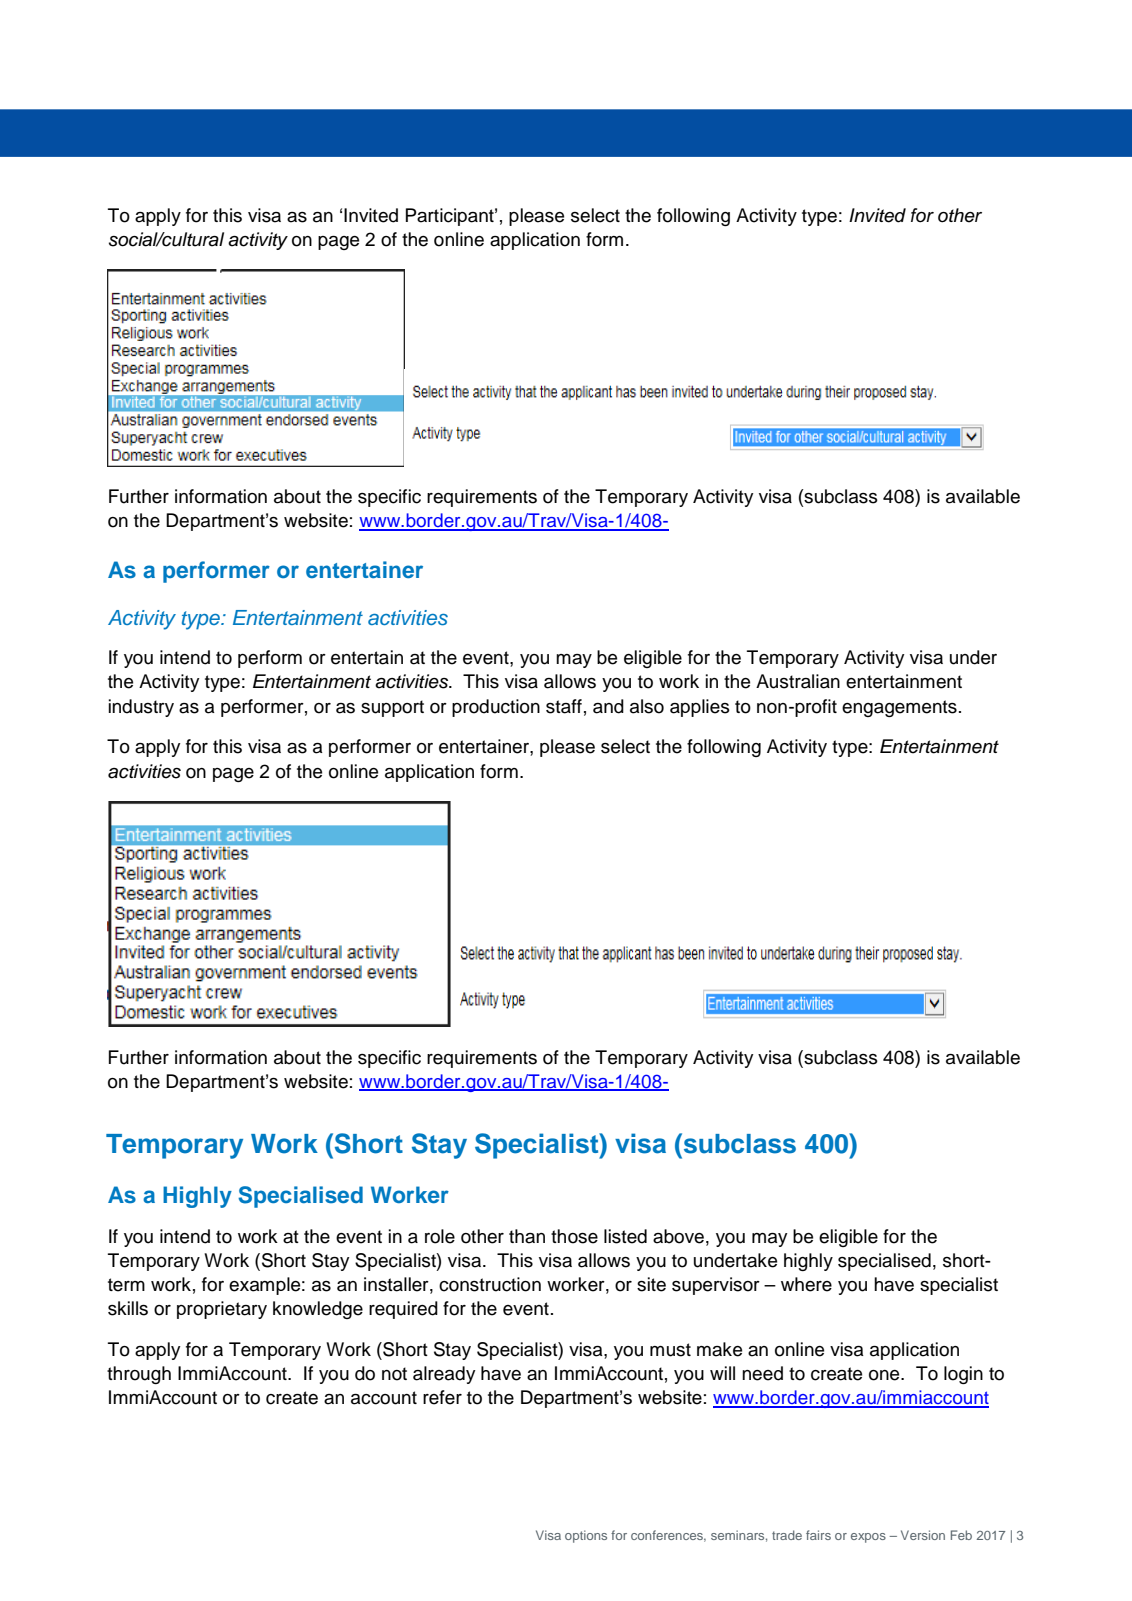 The image size is (1132, 1601). What do you see at coordinates (899, 708) in the page?
I see `engagements` at bounding box center [899, 708].
